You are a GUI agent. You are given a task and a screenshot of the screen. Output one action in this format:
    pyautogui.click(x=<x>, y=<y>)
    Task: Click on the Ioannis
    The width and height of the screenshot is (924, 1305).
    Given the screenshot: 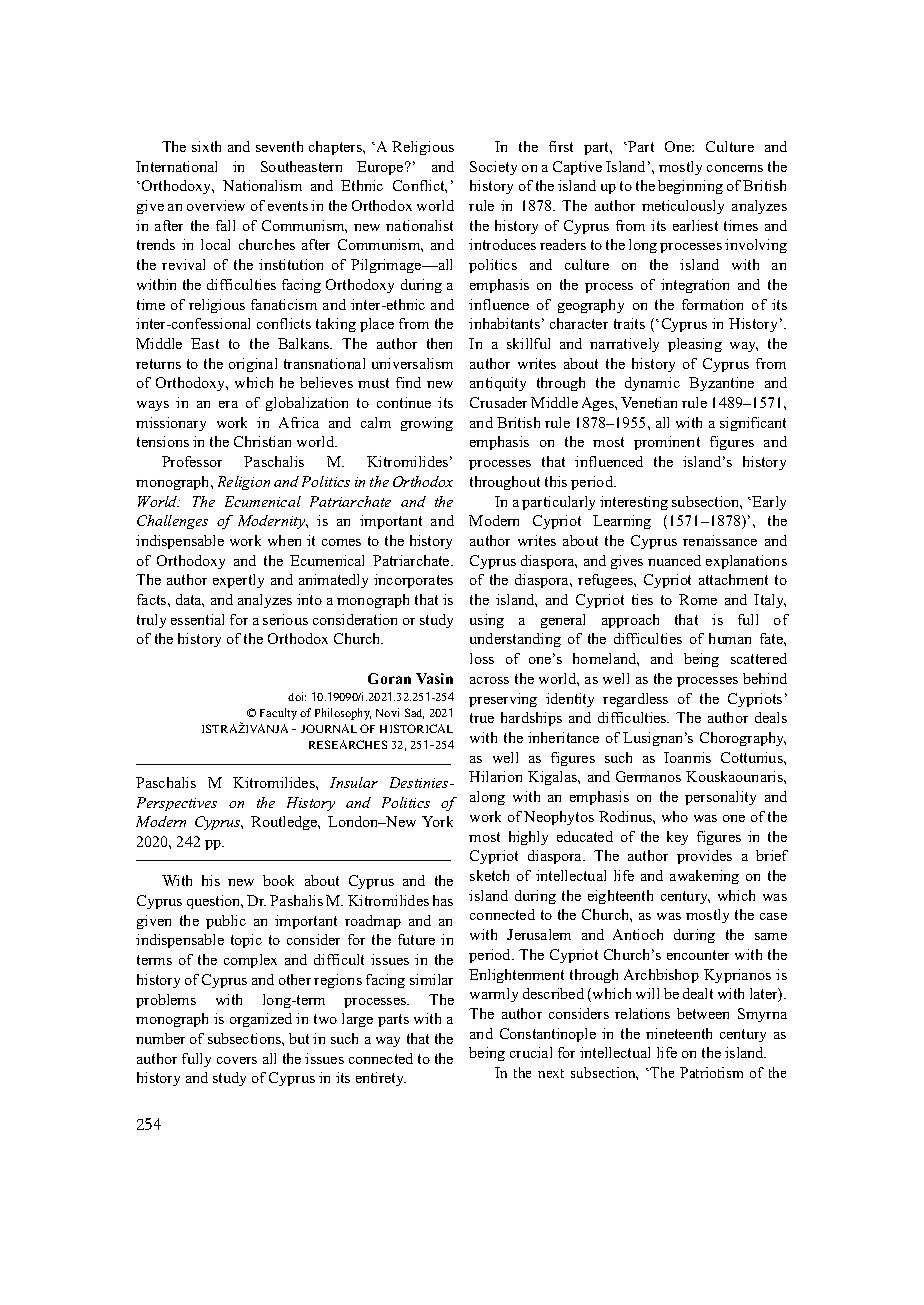 What is the action you would take?
    pyautogui.click(x=687, y=757)
